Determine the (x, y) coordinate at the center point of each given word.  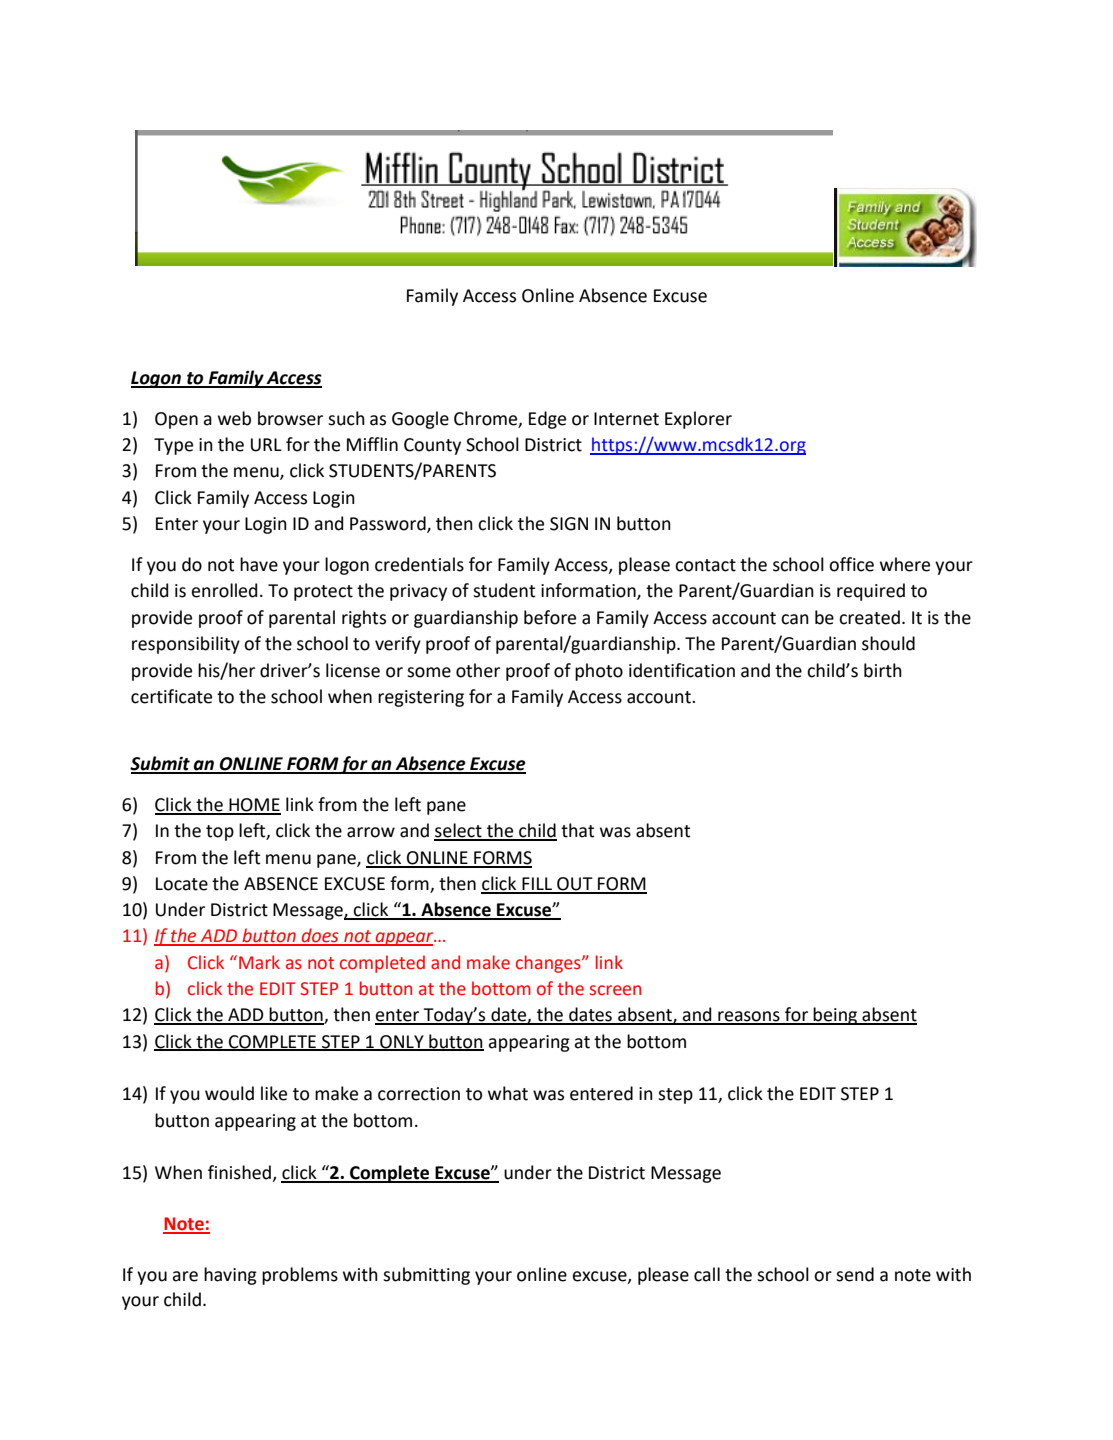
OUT (575, 885)
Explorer (698, 420)
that (577, 830)
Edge (547, 420)
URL (266, 445)
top (220, 833)
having (230, 1276)
